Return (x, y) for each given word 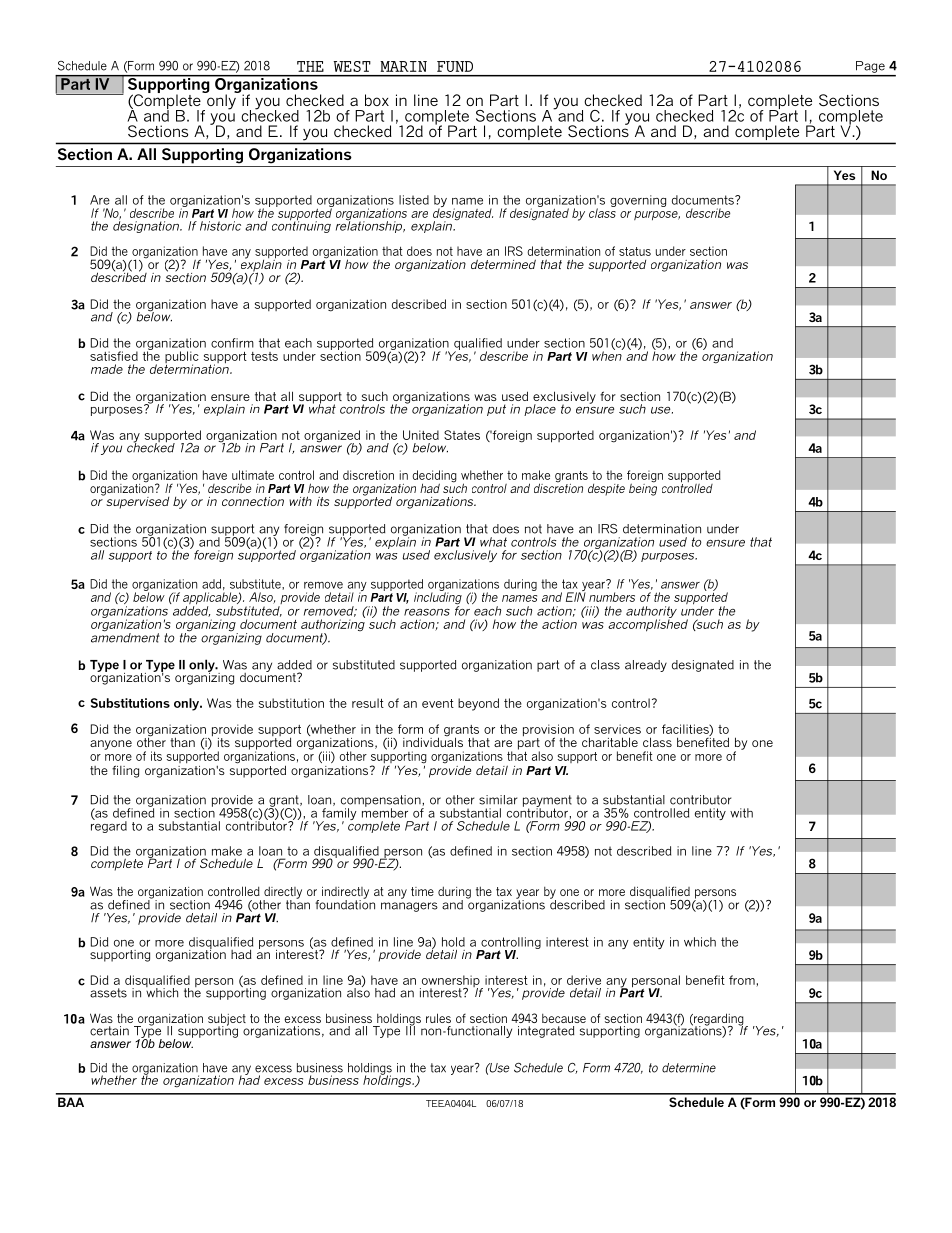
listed (414, 200)
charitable (610, 742)
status (635, 251)
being (643, 488)
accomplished (648, 624)
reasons (427, 612)
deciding (434, 477)
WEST (352, 66)
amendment (125, 637)
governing (638, 201)
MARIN (403, 66)
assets (108, 993)
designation (147, 226)
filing (125, 771)
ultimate (253, 475)
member (385, 812)
